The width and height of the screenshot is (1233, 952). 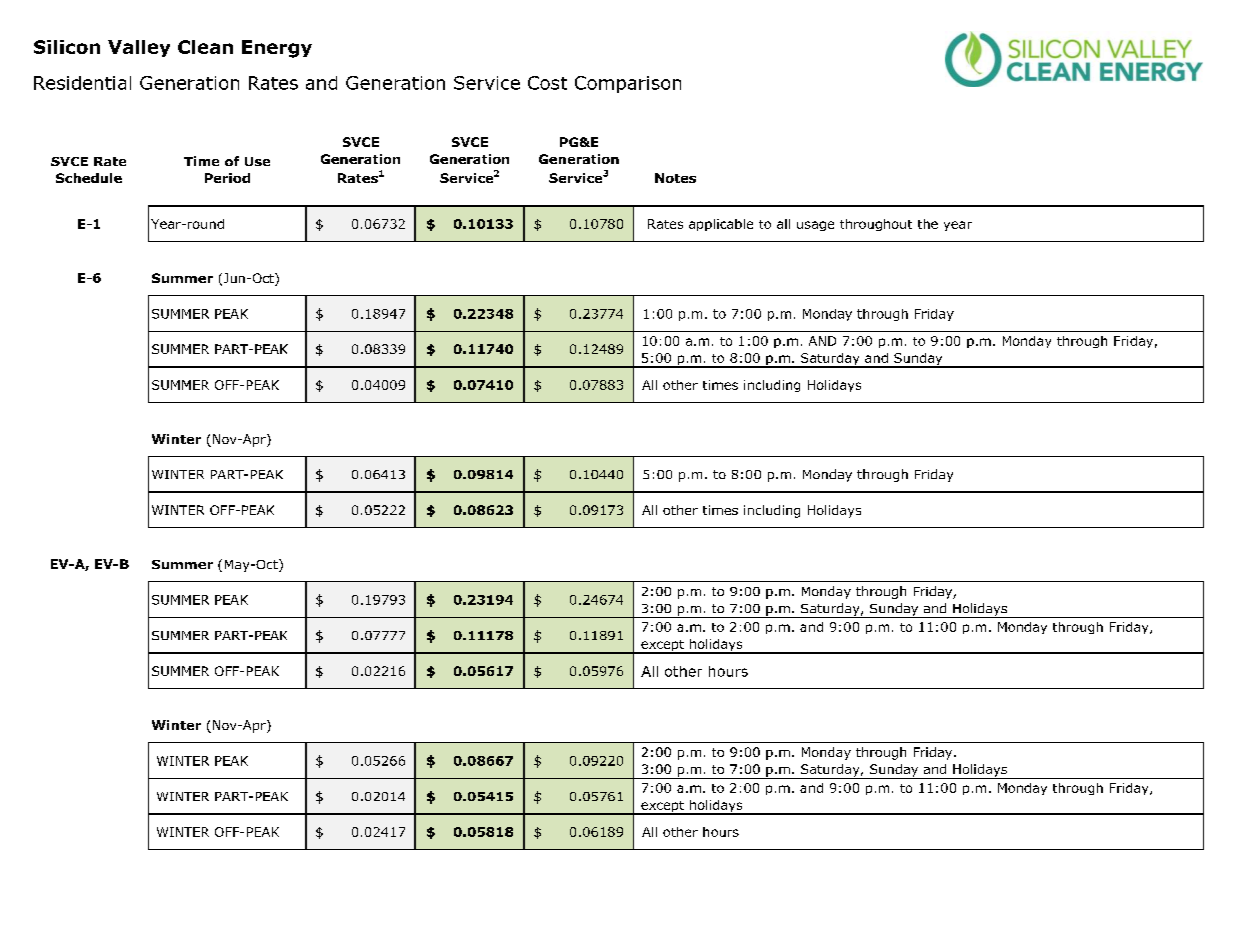 I want to click on applicable, so click(x=721, y=225).
